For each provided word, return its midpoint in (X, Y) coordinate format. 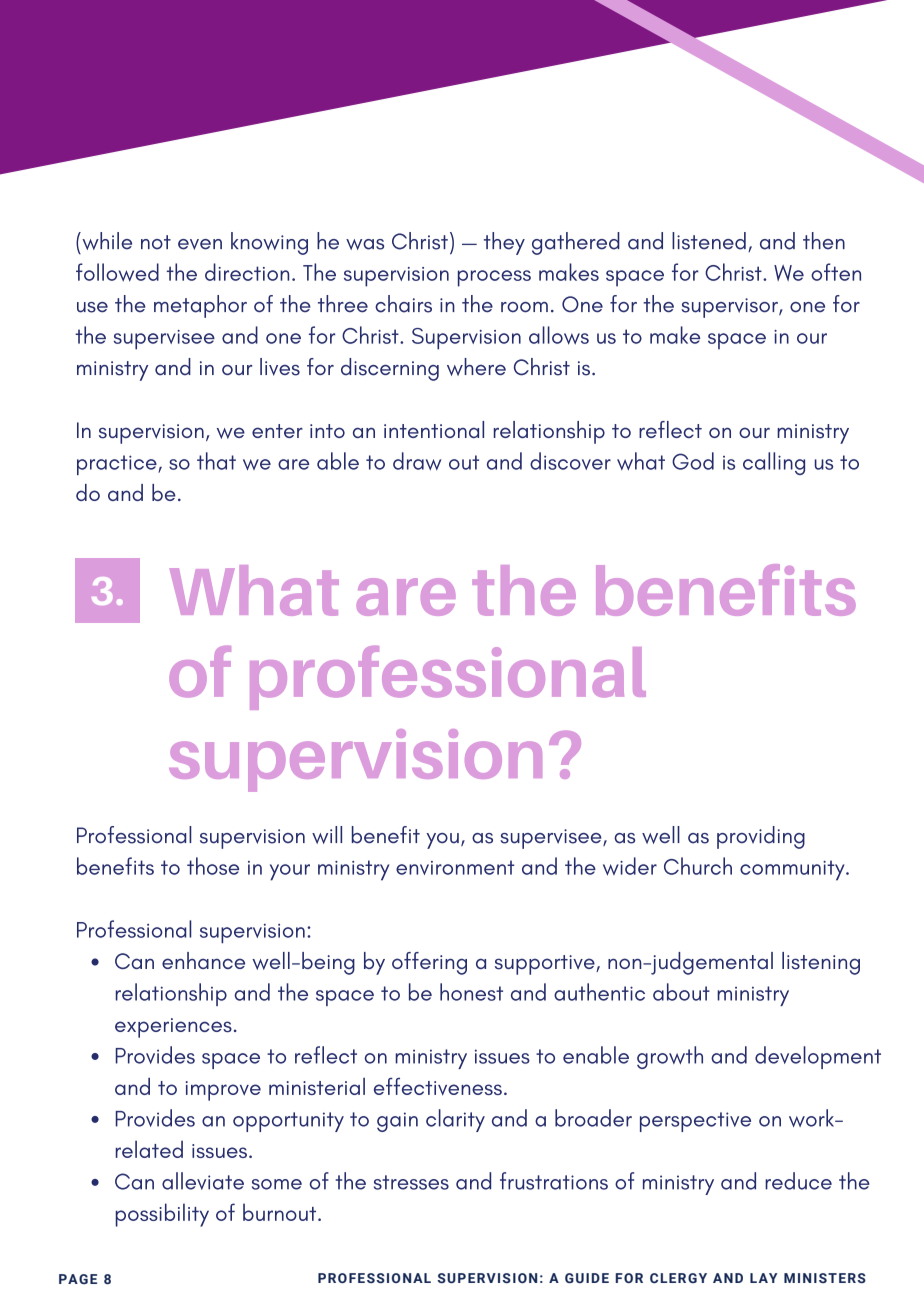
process (494, 278)
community (793, 870)
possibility (162, 1215)
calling (774, 463)
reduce (798, 1181)
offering (429, 963)
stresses (411, 1182)
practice (118, 465)
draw (417, 461)
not (156, 242)
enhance (203, 960)
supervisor (730, 308)
